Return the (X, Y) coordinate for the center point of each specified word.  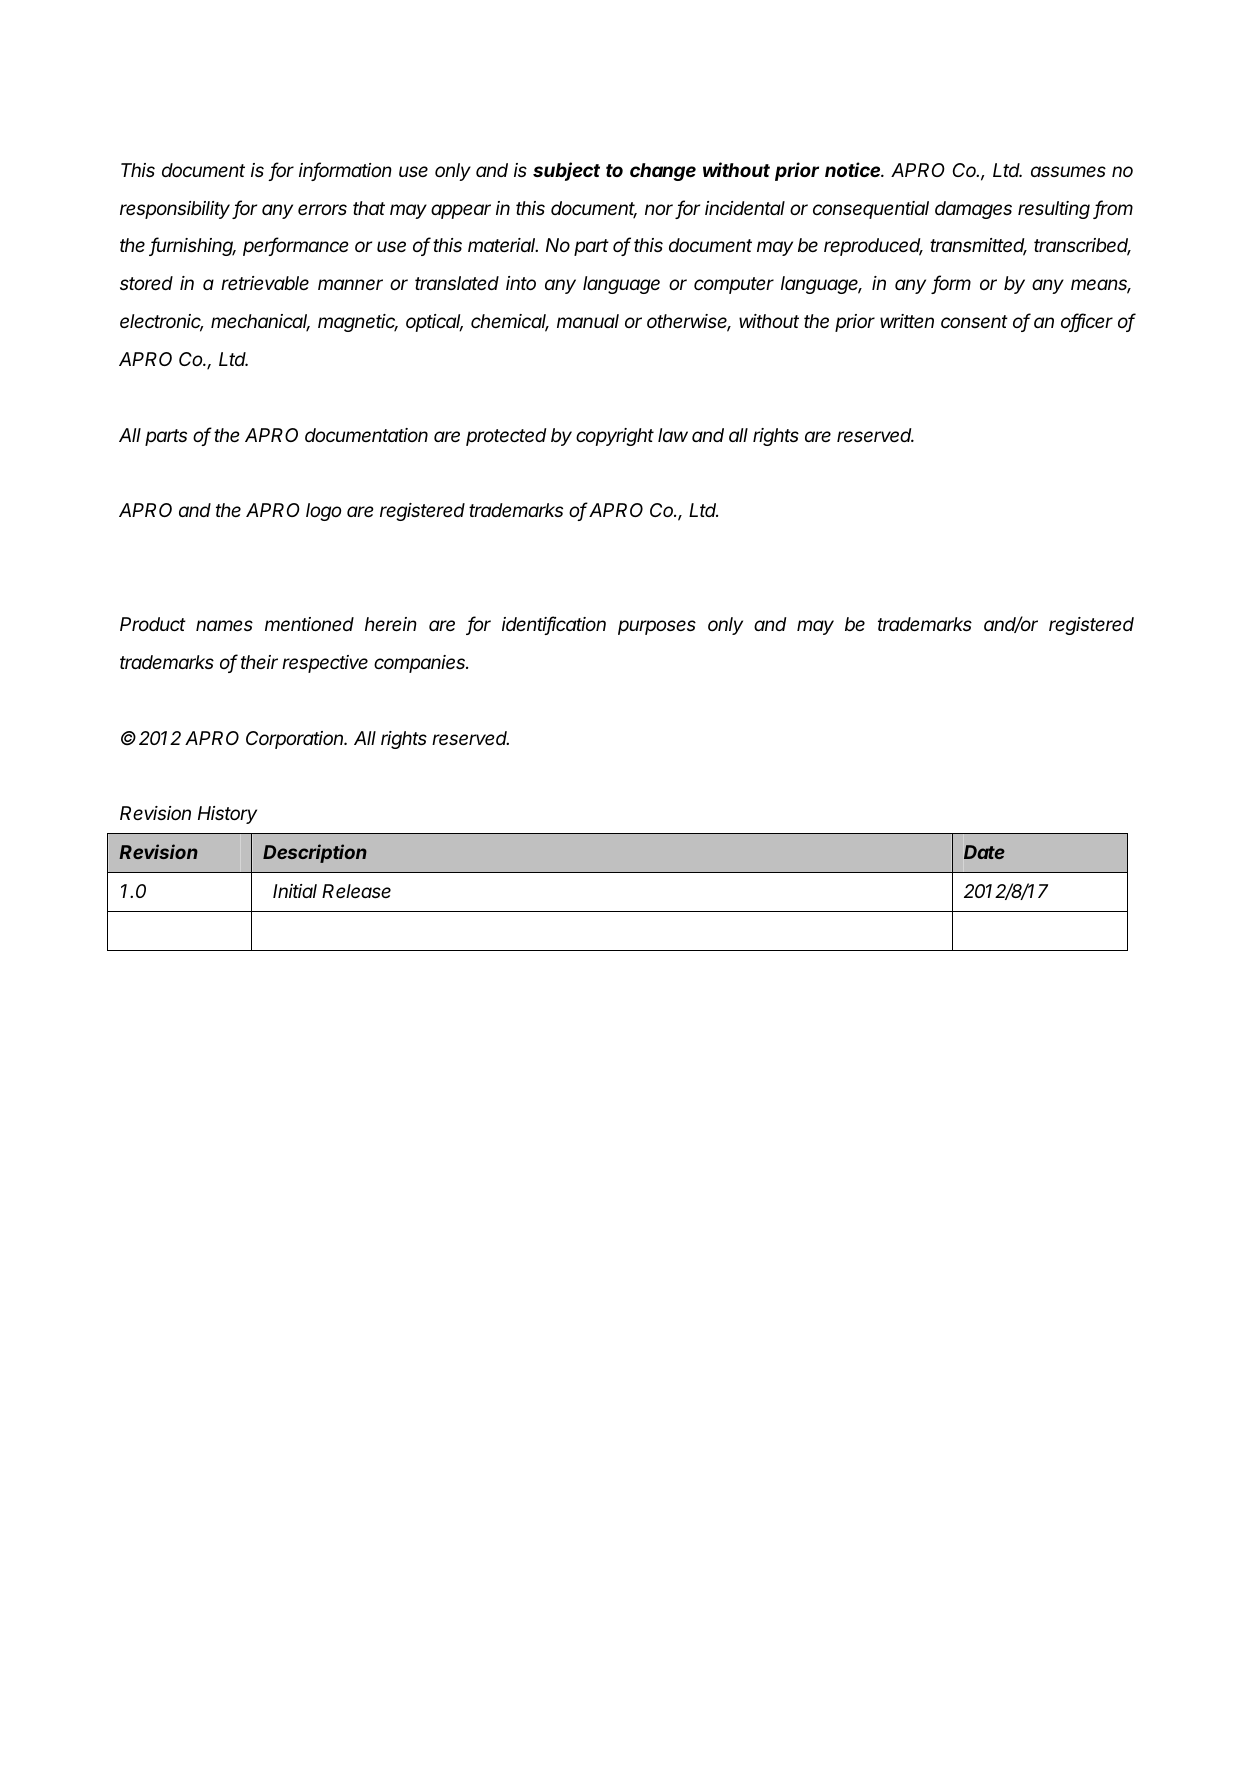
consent (974, 321)
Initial (295, 891)
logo (323, 512)
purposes (657, 627)
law (673, 435)
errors (322, 209)
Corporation (296, 740)
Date (984, 852)
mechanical (260, 322)
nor (659, 209)
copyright (615, 437)
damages (973, 210)
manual (588, 321)
